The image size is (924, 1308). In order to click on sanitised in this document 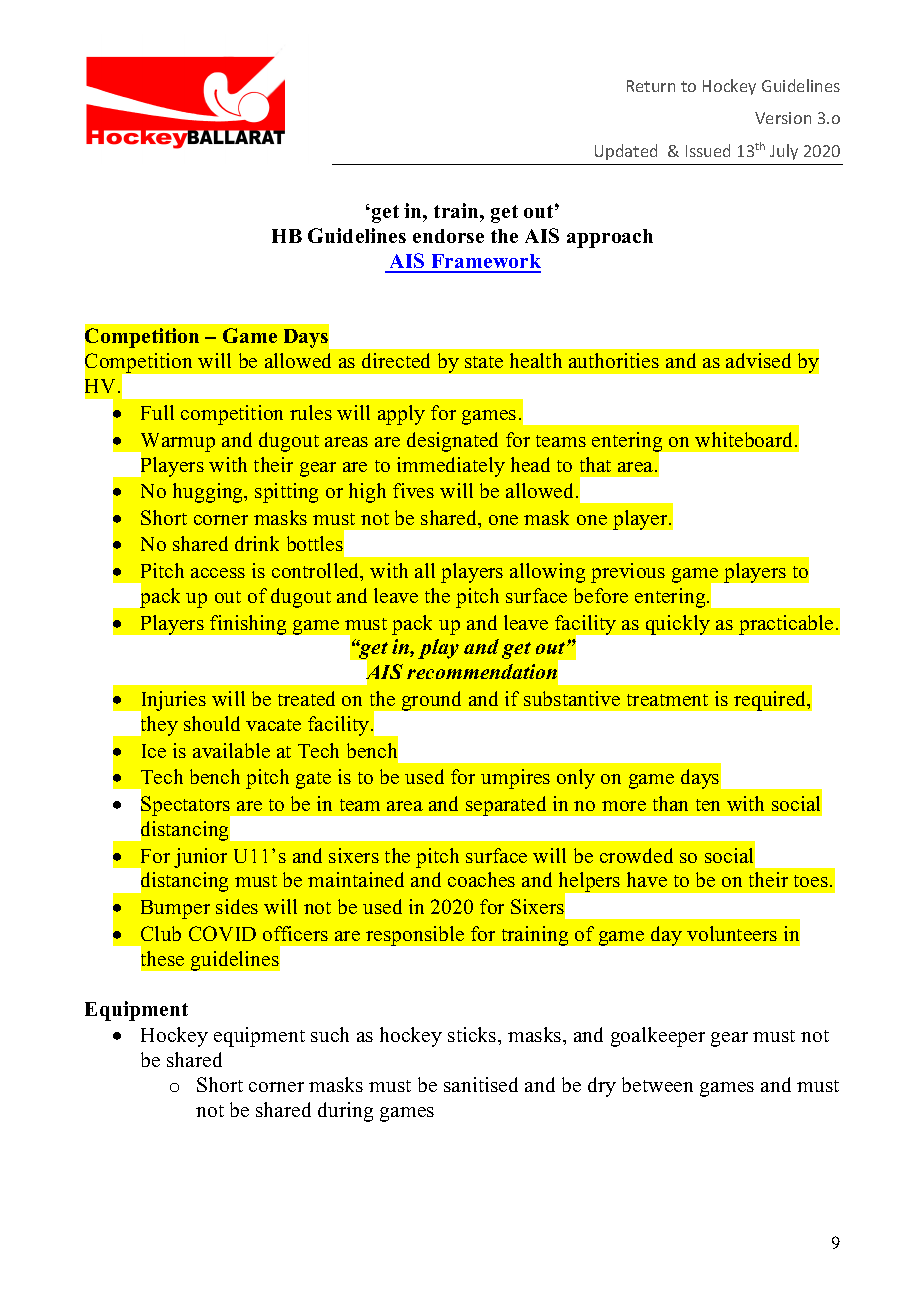, I will do `click(481, 1084)`.
